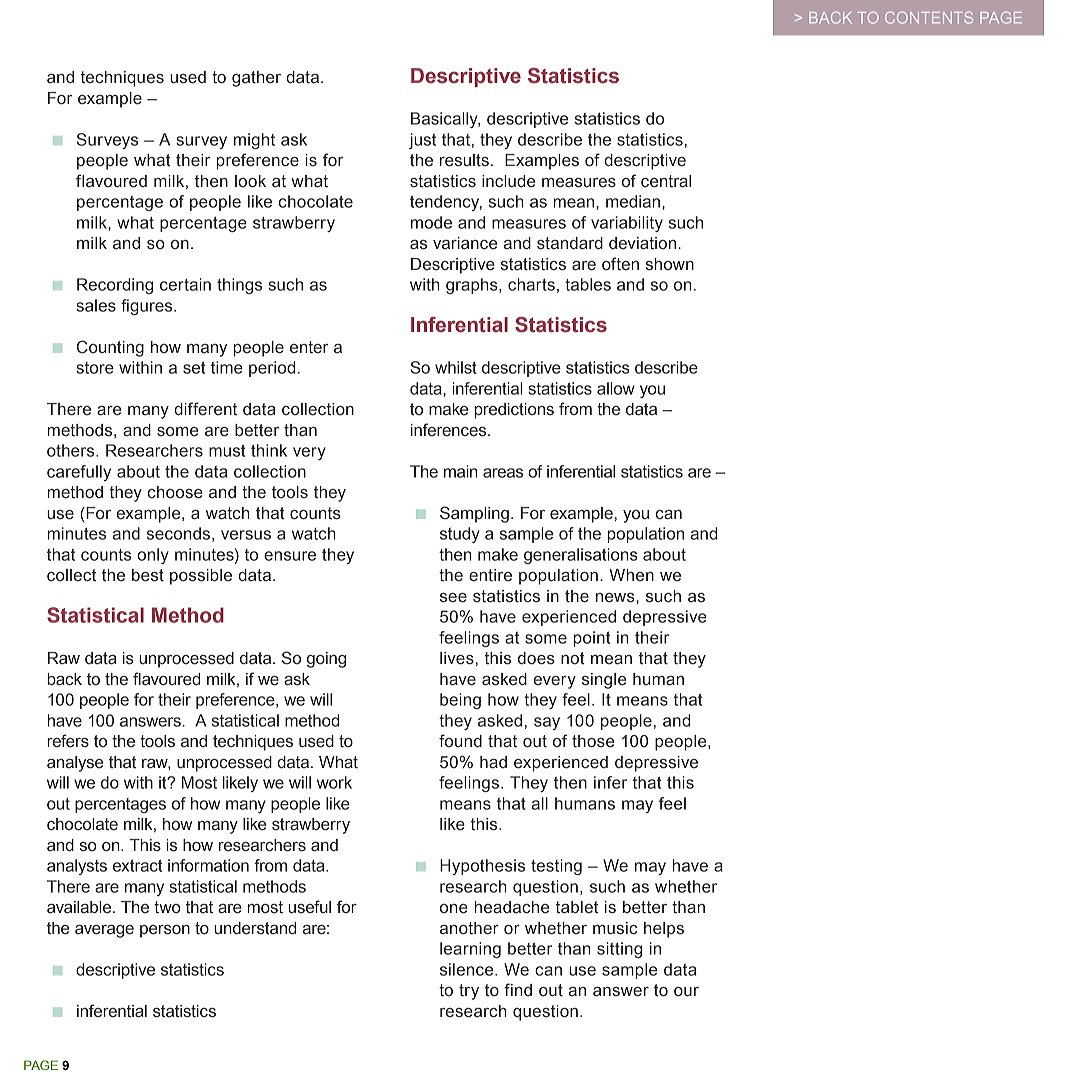 The width and height of the page is (1092, 1092). What do you see at coordinates (165, 931) in the page?
I see `person` at bounding box center [165, 931].
